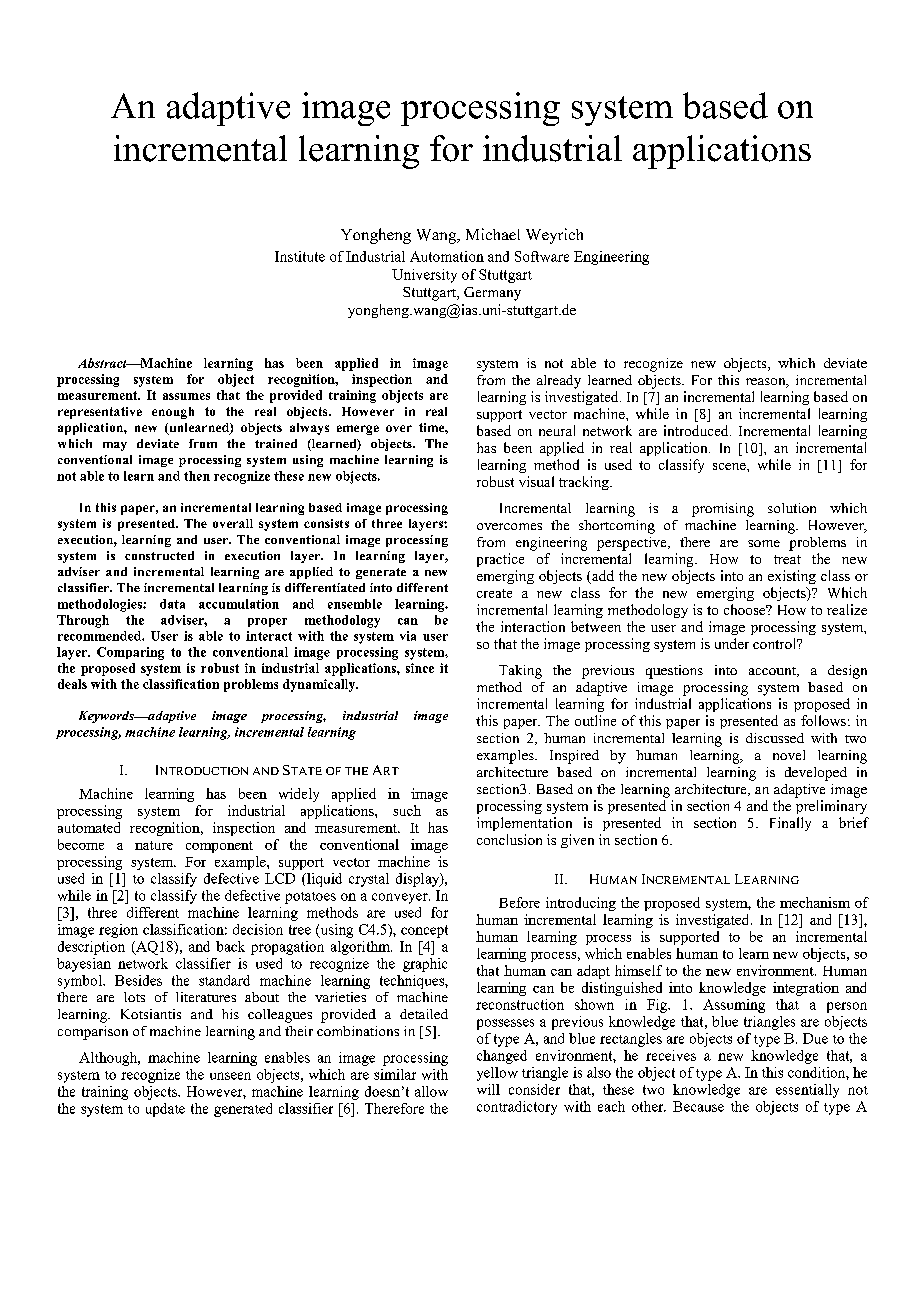 The width and height of the screenshot is (924, 1308). What do you see at coordinates (554, 236) in the screenshot?
I see `Weyrich` at bounding box center [554, 236].
